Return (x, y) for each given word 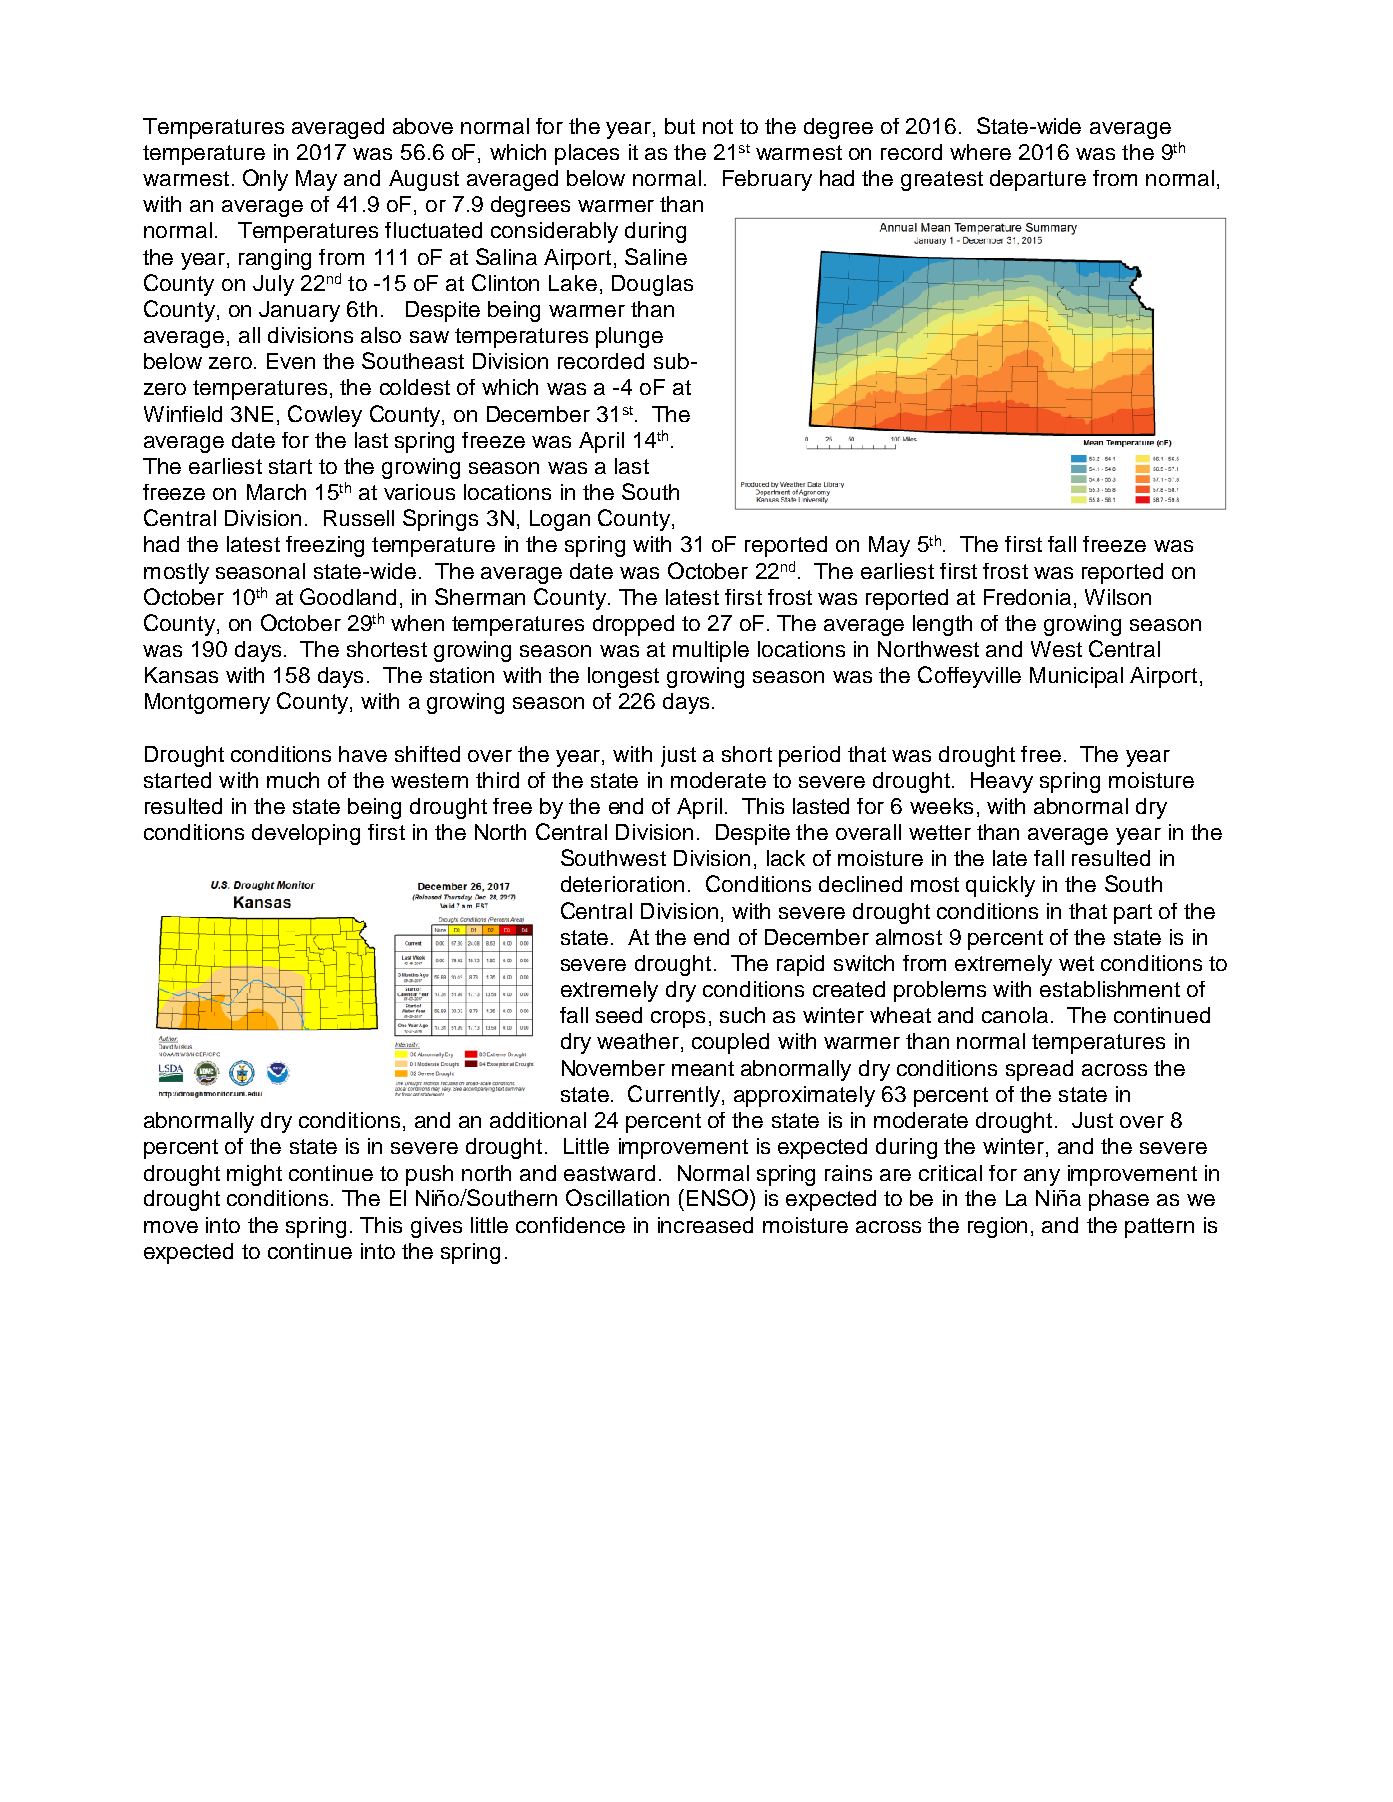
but (680, 126)
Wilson (1118, 597)
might (254, 1175)
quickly (1000, 886)
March (276, 492)
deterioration (622, 884)
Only (265, 180)
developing (306, 834)
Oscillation (617, 1197)
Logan (560, 520)
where (980, 152)
